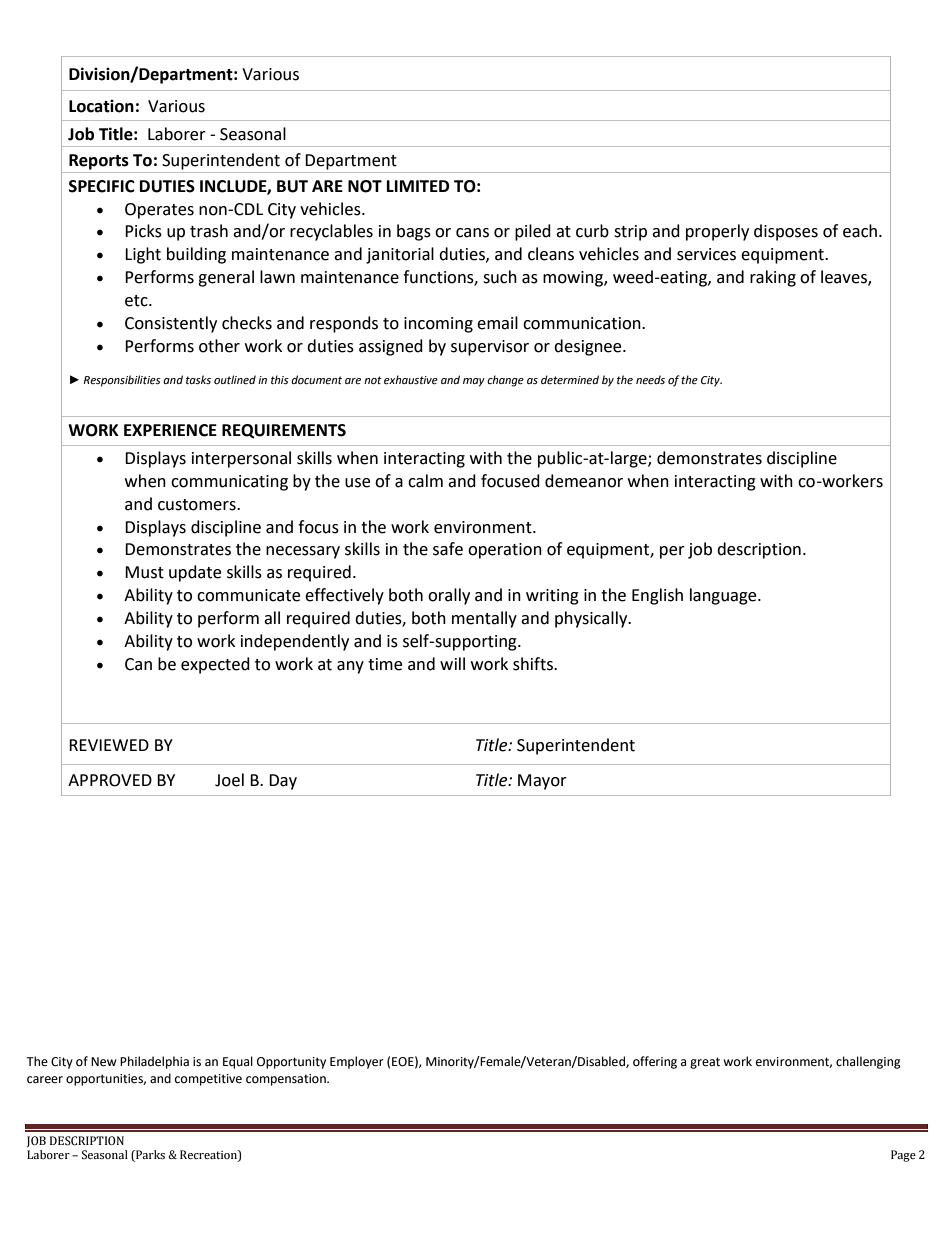 This page has width=952, height=1233. I want to click on Parks, so click(149, 1156).
